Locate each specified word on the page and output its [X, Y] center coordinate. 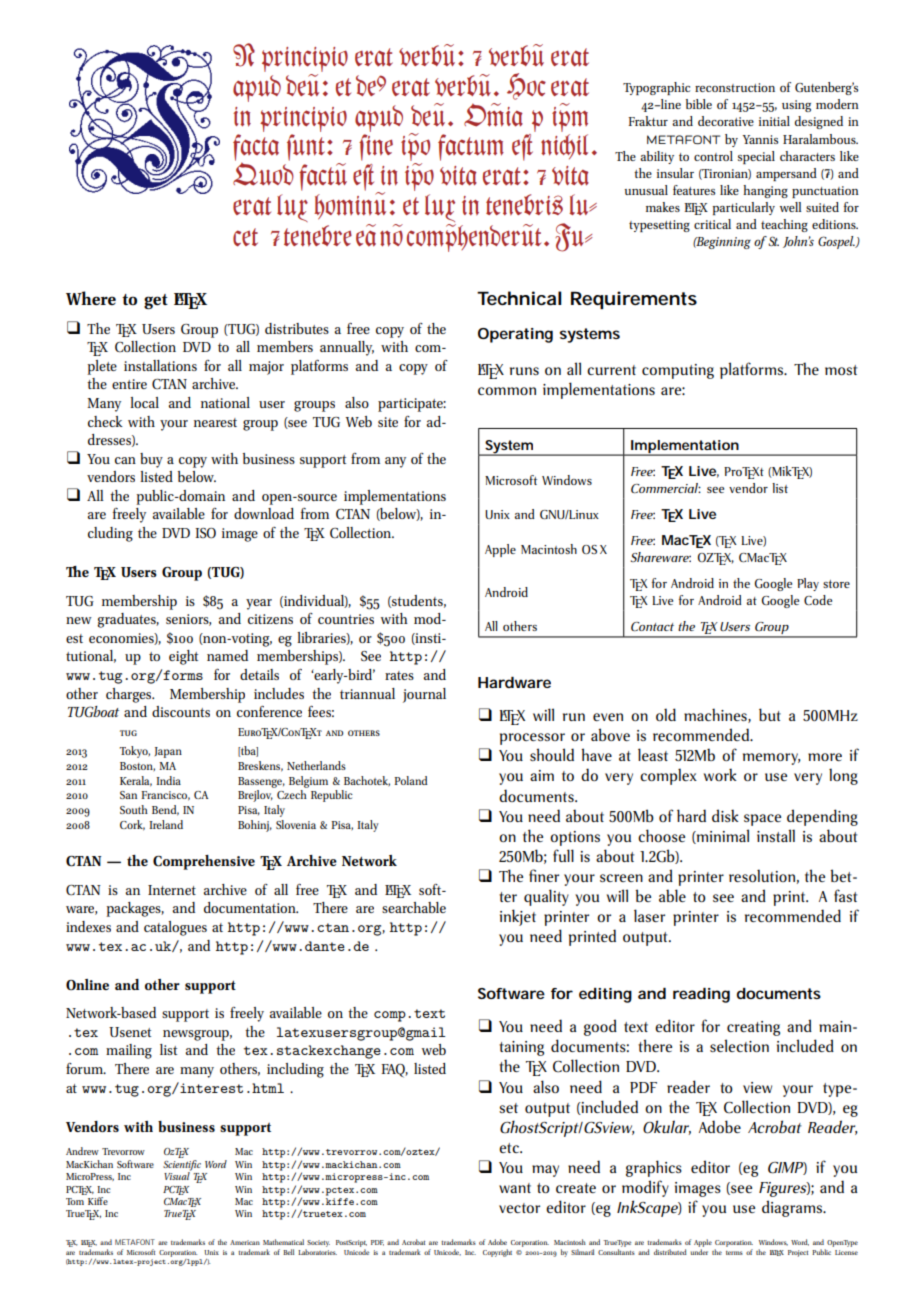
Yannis [760, 139]
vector [519, 1208]
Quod [263, 173]
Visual [177, 1175]
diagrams [793, 1208]
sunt [307, 147]
